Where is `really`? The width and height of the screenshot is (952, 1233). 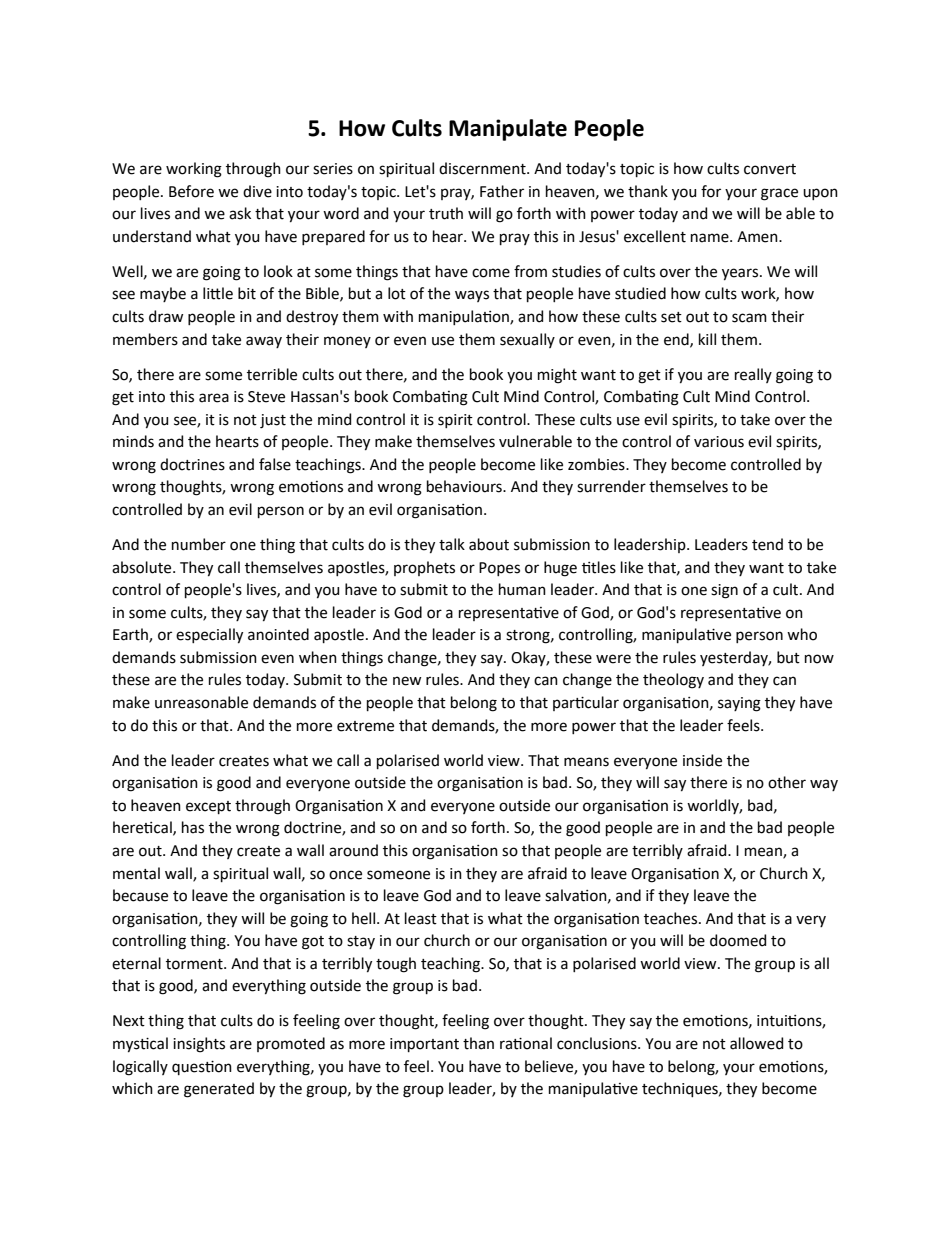 really is located at coordinates (753, 375).
